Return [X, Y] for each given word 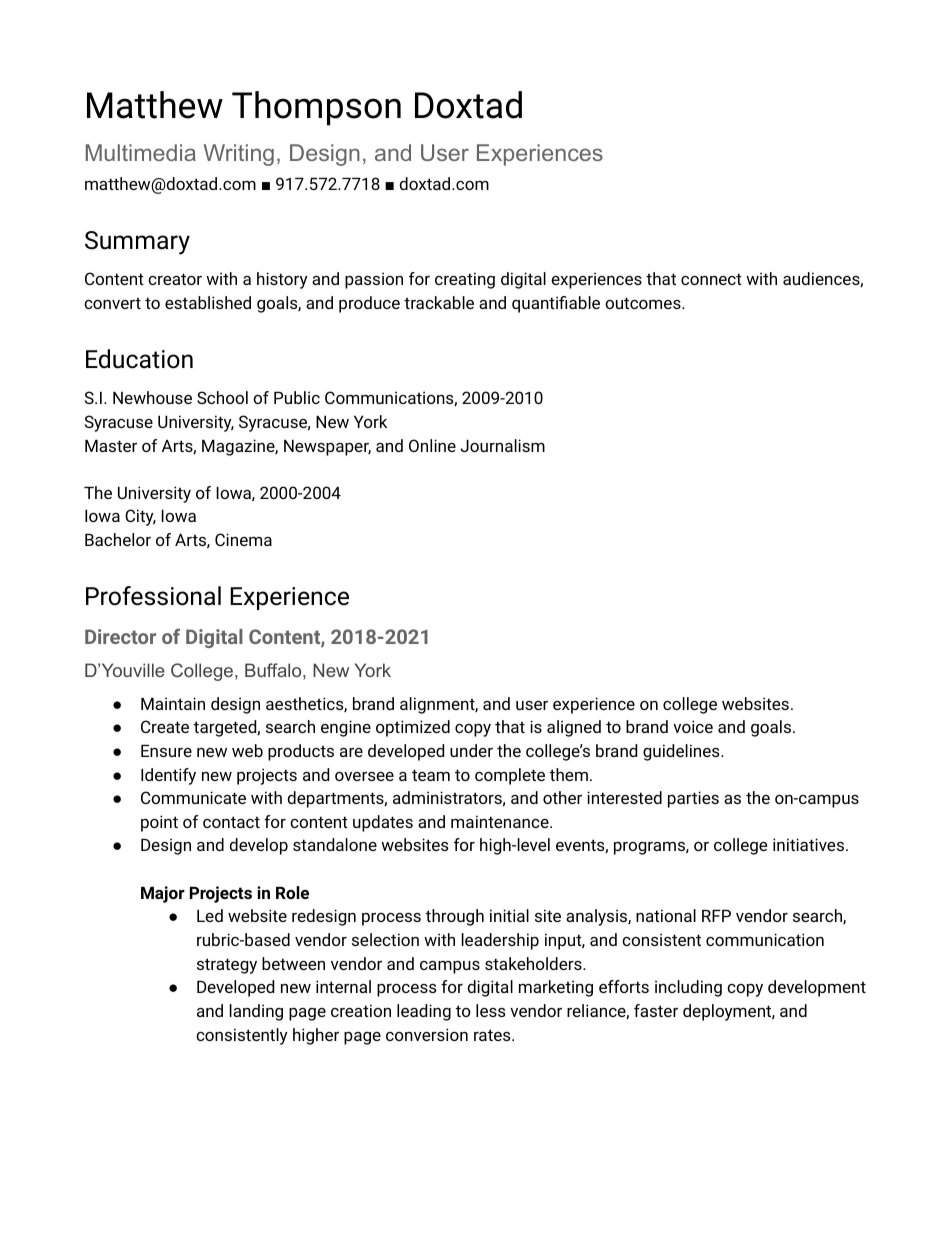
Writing [239, 155]
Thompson [316, 108]
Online [432, 445]
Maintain [173, 703]
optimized [413, 728]
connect [711, 279]
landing [256, 1012]
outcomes [644, 303]
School [222, 397]
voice [693, 726]
